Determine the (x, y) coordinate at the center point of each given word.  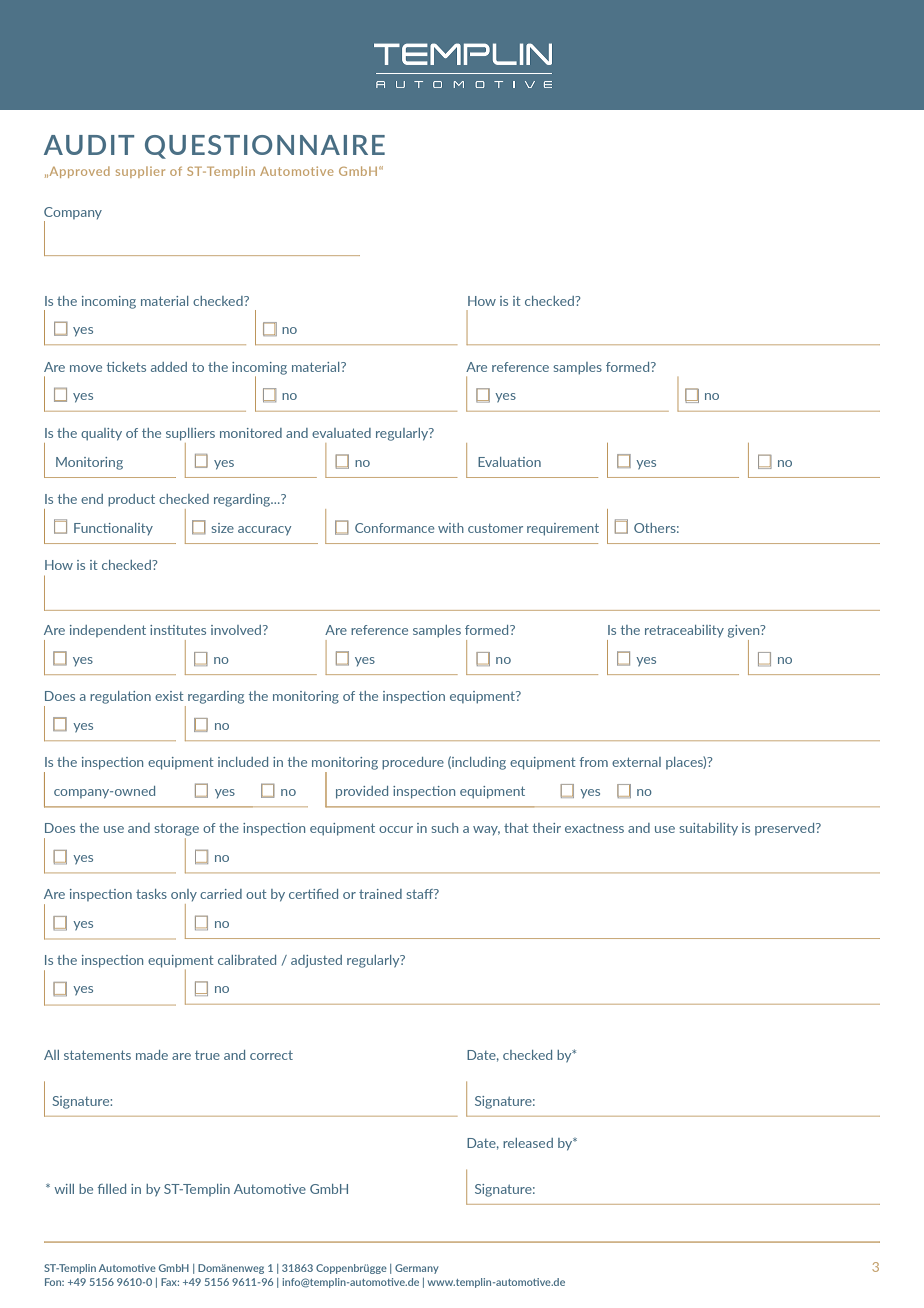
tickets (126, 367)
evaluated (341, 433)
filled (112, 1189)
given (745, 631)
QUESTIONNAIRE (265, 147)
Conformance (394, 528)
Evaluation (509, 462)
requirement (563, 529)
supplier (140, 172)
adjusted (316, 961)
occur (396, 829)
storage (177, 829)
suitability (709, 829)
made (152, 1055)
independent (108, 631)
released (528, 1143)
